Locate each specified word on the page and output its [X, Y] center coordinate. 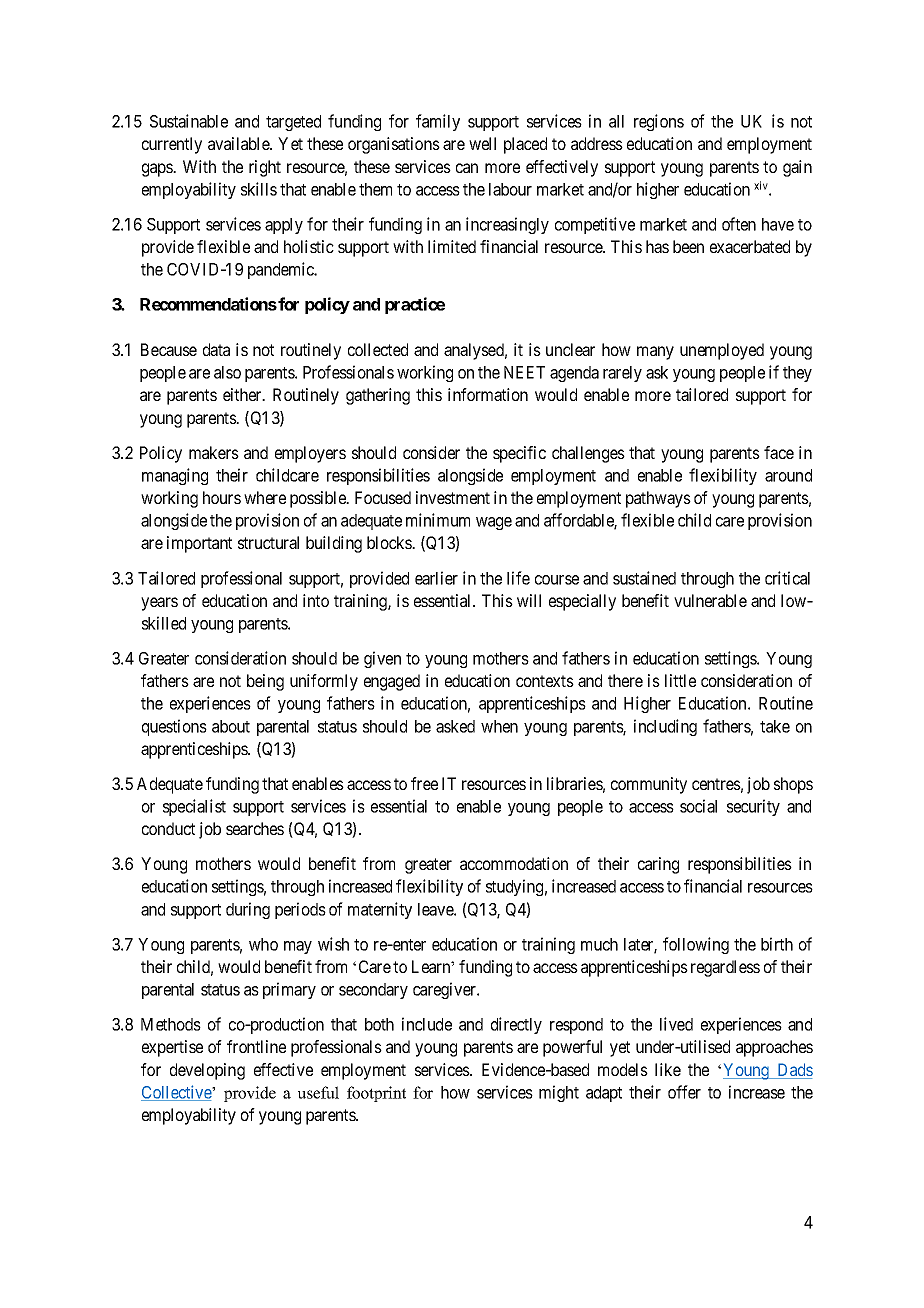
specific [519, 454]
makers [214, 452]
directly [516, 1025]
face [779, 452]
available [239, 143]
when [499, 726]
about [231, 726]
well [482, 143]
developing [207, 1071]
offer [684, 1092]
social [698, 806]
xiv [761, 185]
